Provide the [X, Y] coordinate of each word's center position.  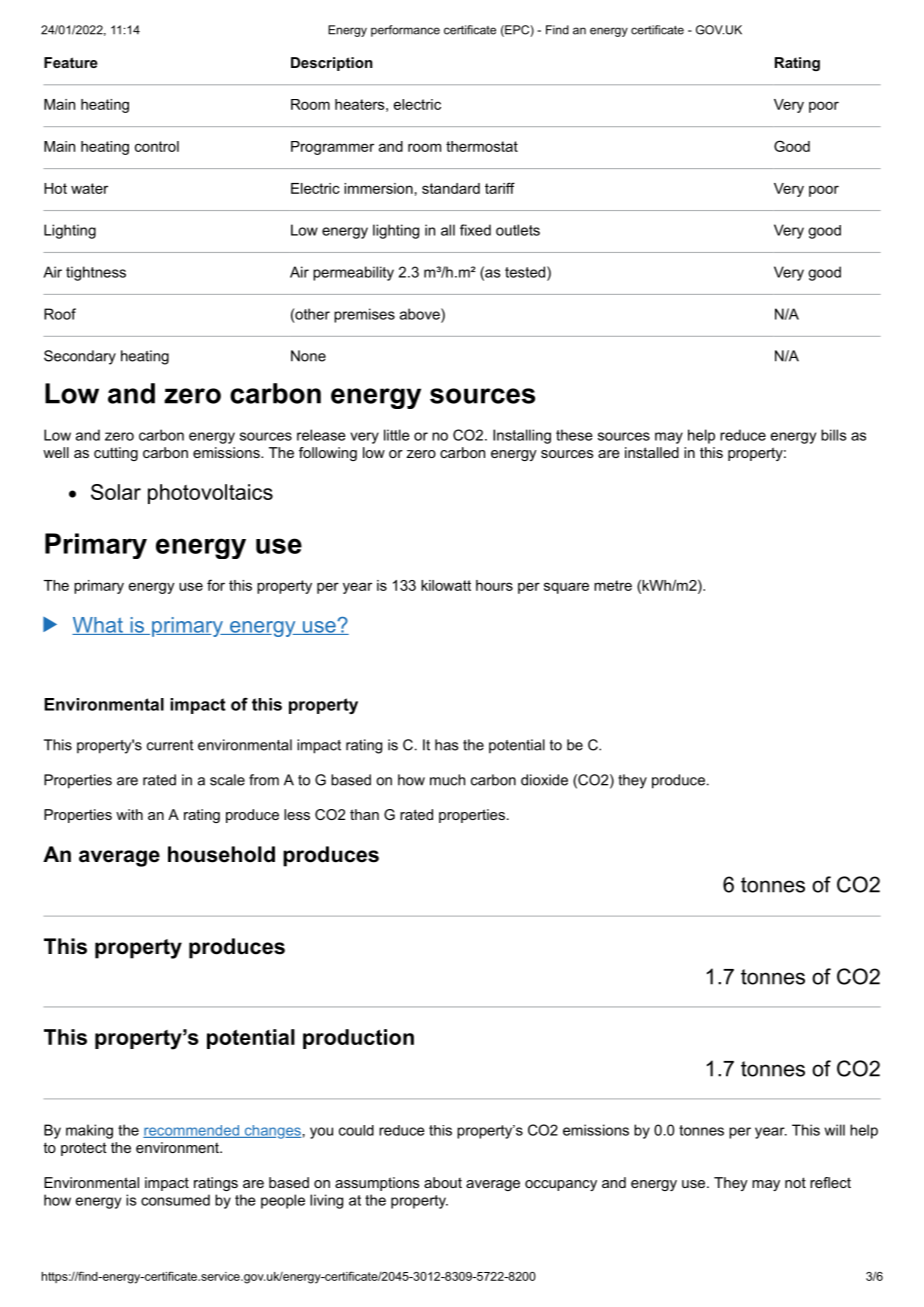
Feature [71, 62]
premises [364, 315]
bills [833, 435]
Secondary [80, 357]
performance [405, 31]
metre [613, 585]
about [443, 1182]
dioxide [544, 780]
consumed [175, 1200]
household [221, 854]
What [98, 626]
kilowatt [446, 585]
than [364, 814]
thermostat [482, 146]
